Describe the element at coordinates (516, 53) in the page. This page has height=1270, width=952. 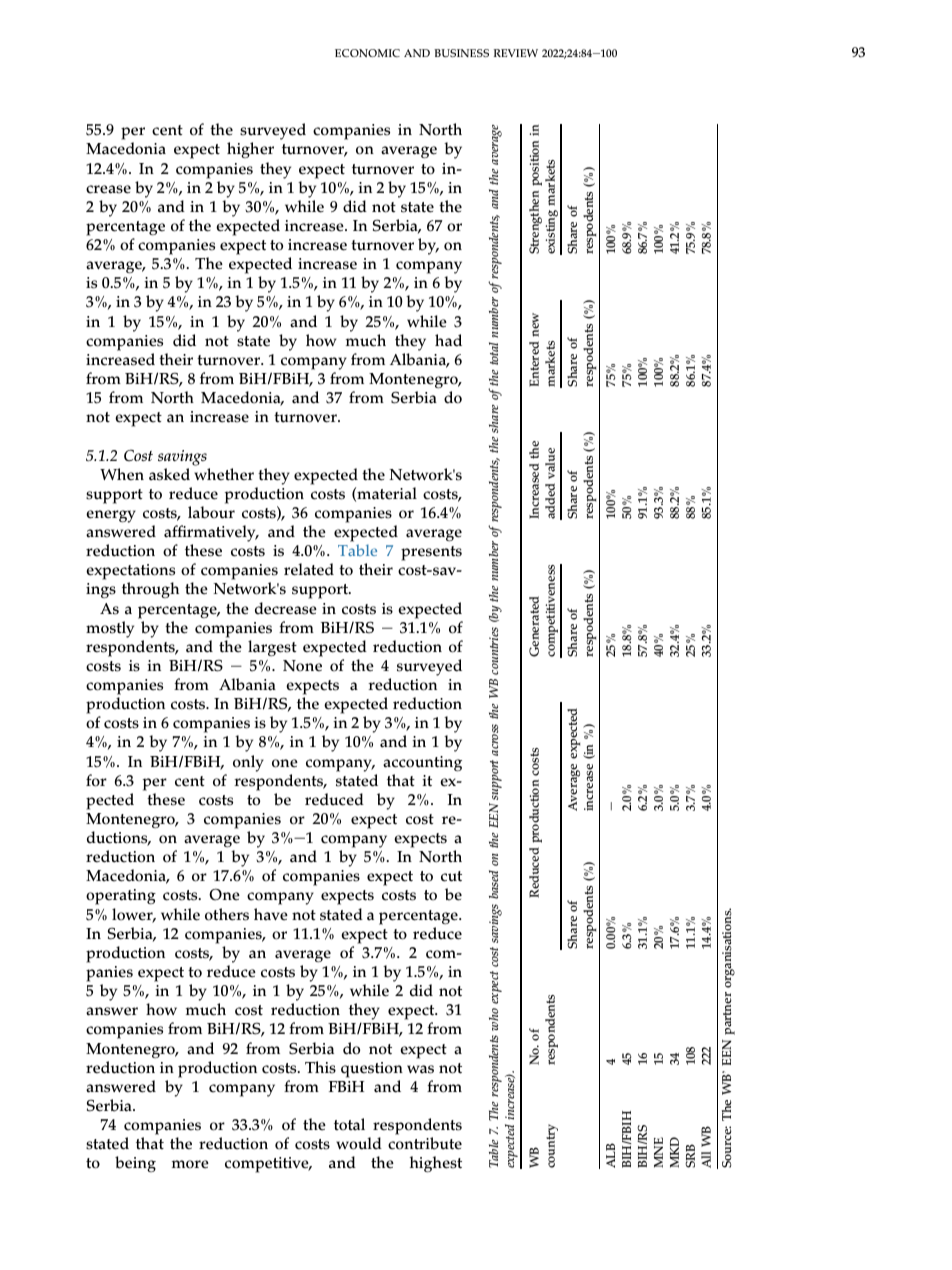
I see `REVIEW` at that location.
